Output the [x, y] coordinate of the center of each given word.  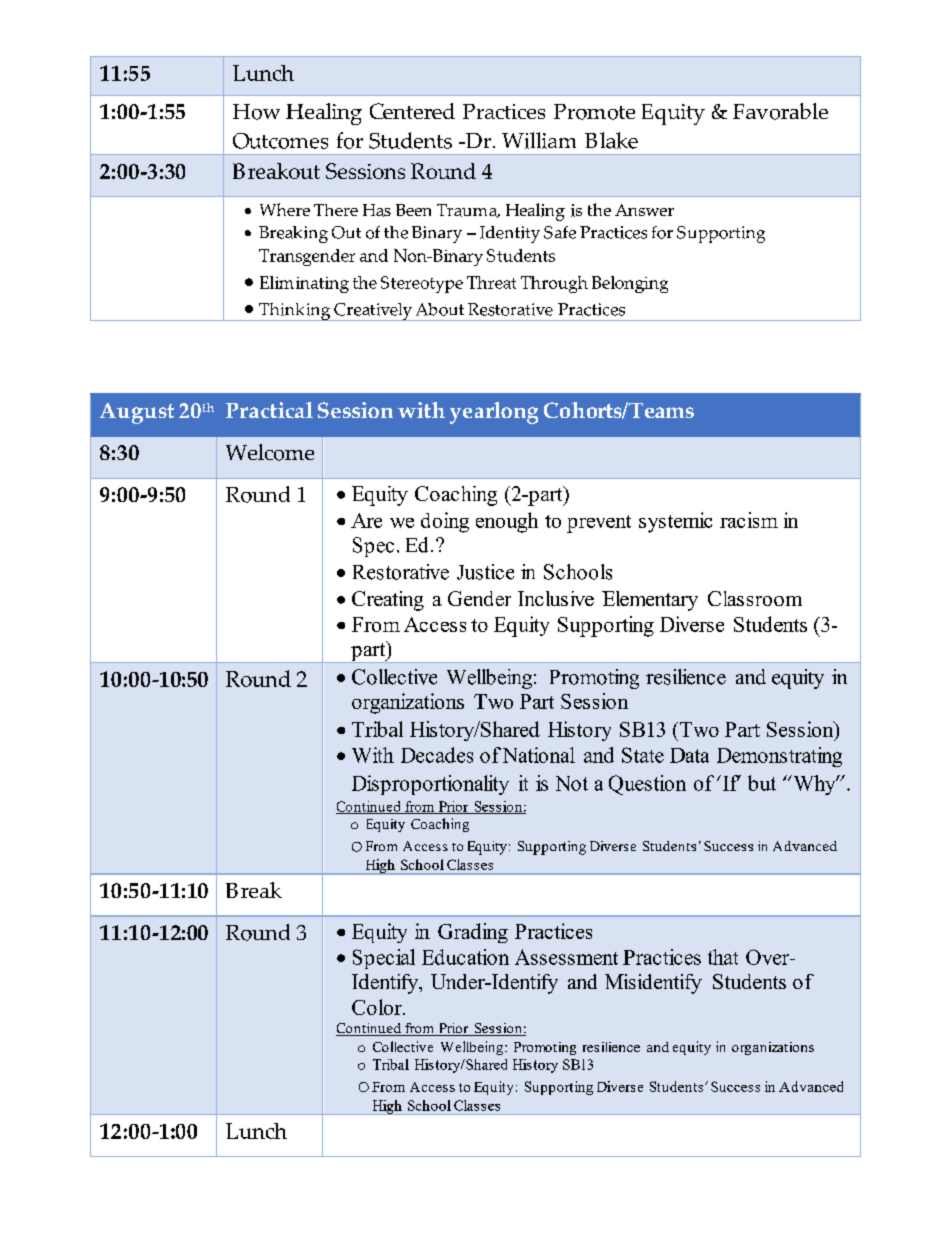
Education [465, 957]
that [723, 957]
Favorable [780, 111]
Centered [412, 111]
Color [378, 1007]
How [256, 112]
